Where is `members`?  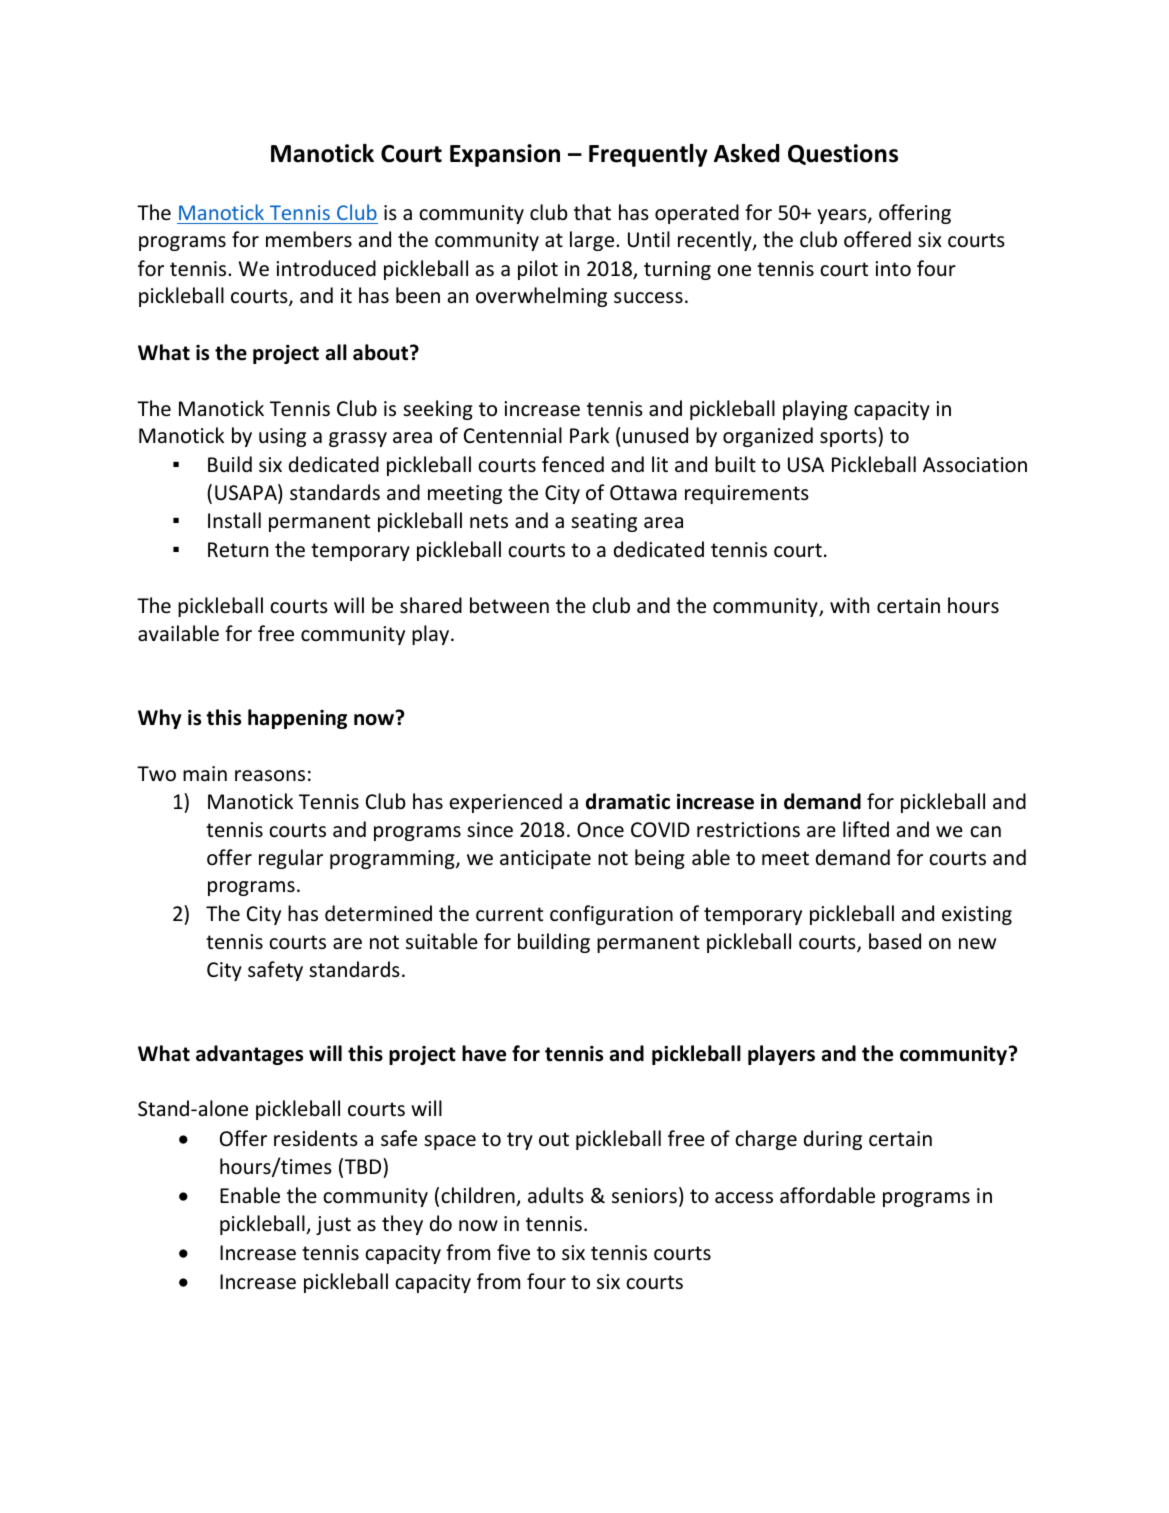
members is located at coordinates (309, 239).
